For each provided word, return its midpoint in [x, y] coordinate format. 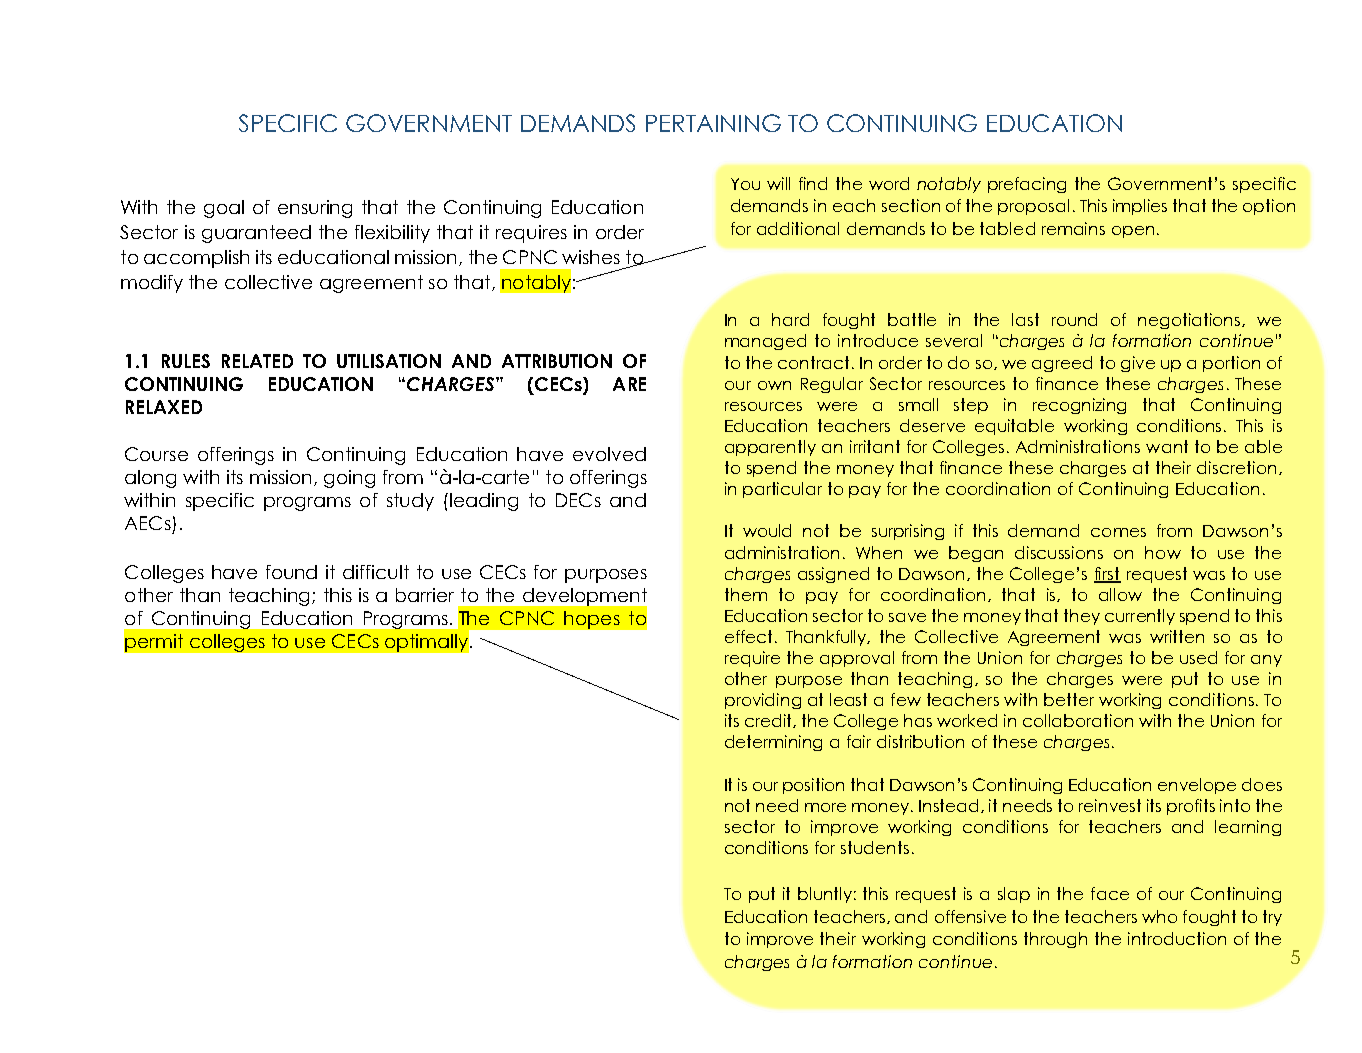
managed [765, 342]
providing [763, 701]
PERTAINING [713, 123]
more [825, 807]
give [1138, 364]
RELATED [257, 361]
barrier [425, 595]
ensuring [315, 209]
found [291, 572]
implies [1140, 207]
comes [1118, 532]
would [767, 530]
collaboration [1078, 720]
